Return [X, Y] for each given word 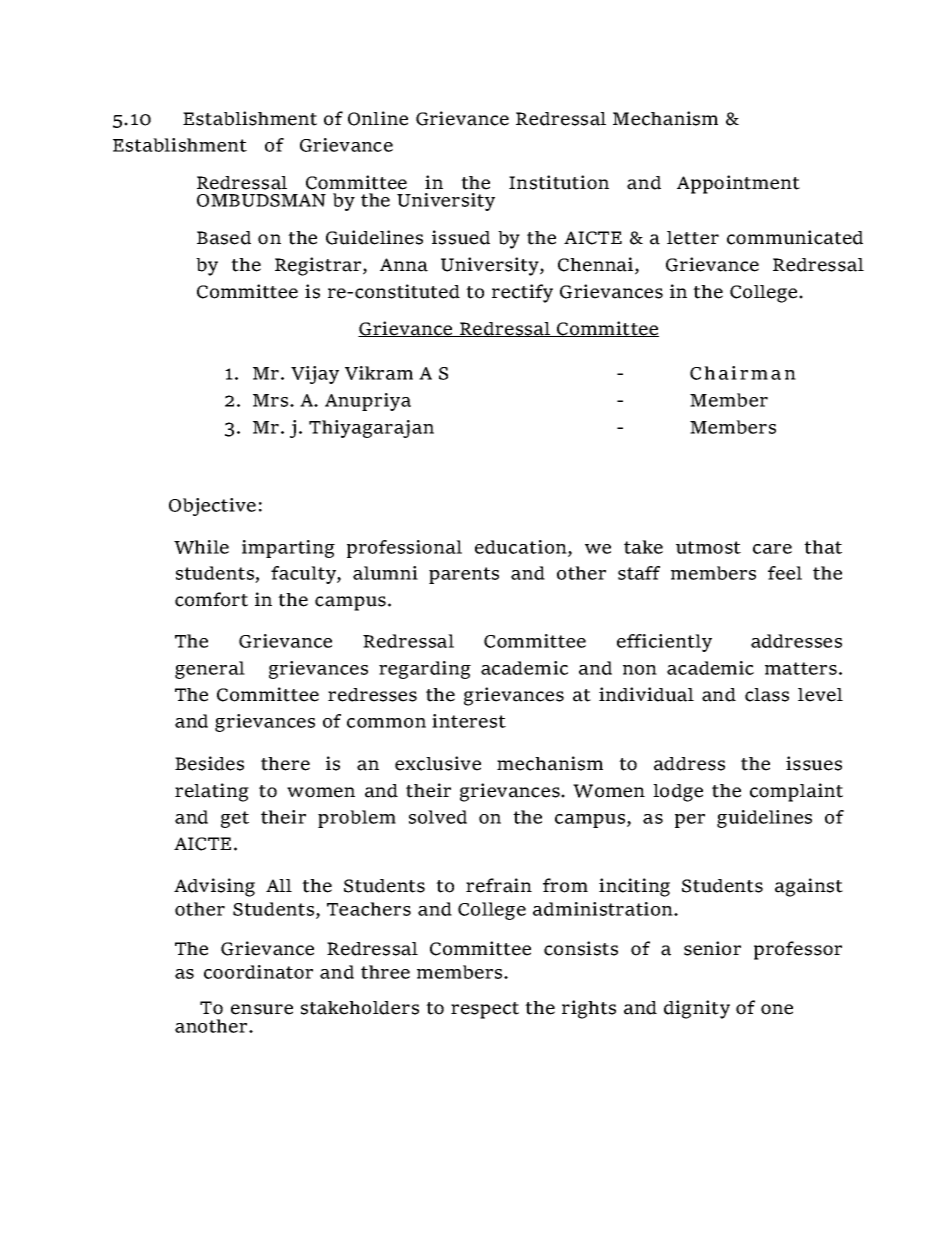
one [777, 1009]
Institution [559, 182]
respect [485, 1010]
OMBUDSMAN [261, 200]
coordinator [258, 972]
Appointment [738, 184]
